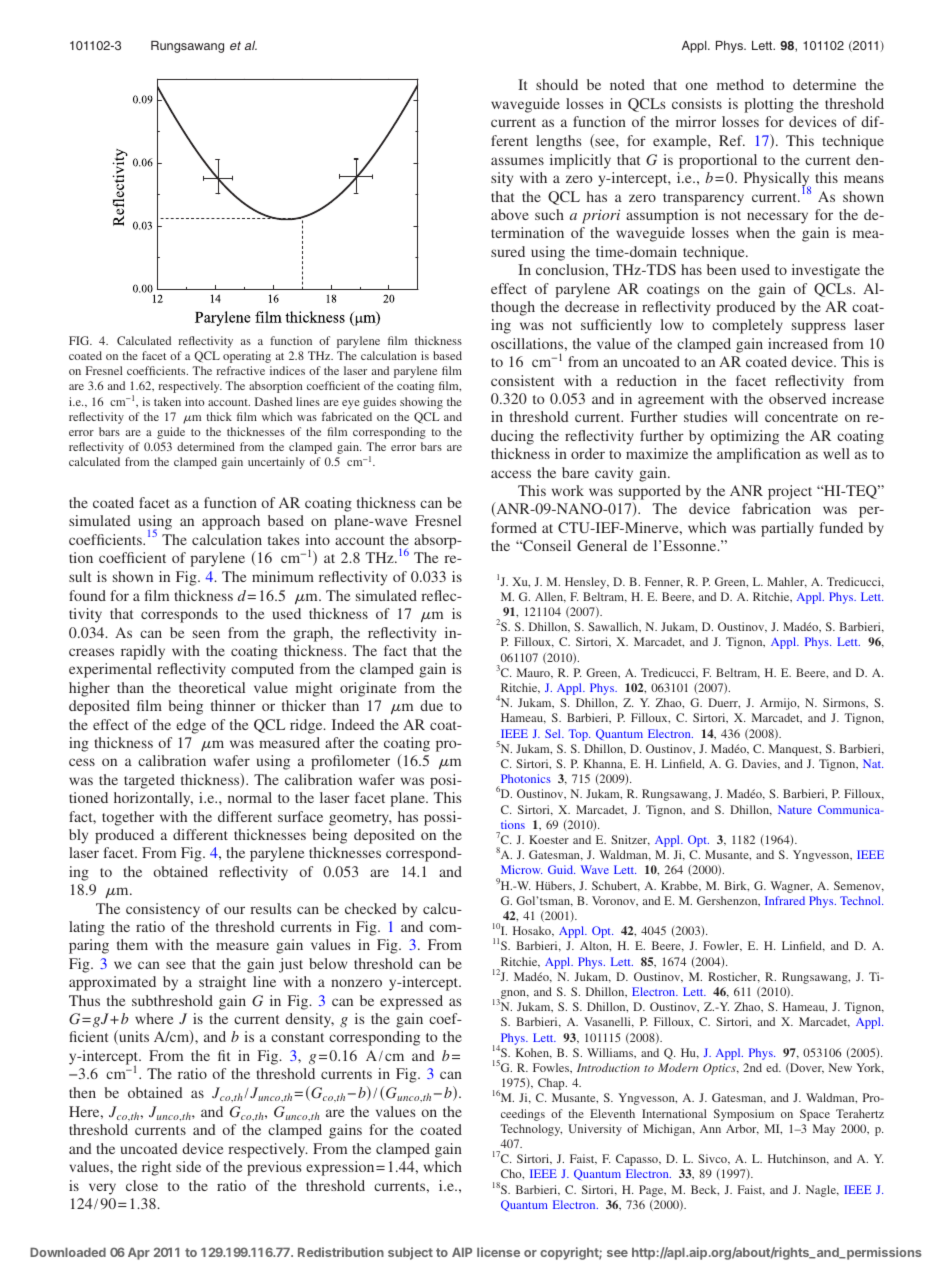  Describe the element at coordinates (142, 1185) in the page. I see `close` at that location.
